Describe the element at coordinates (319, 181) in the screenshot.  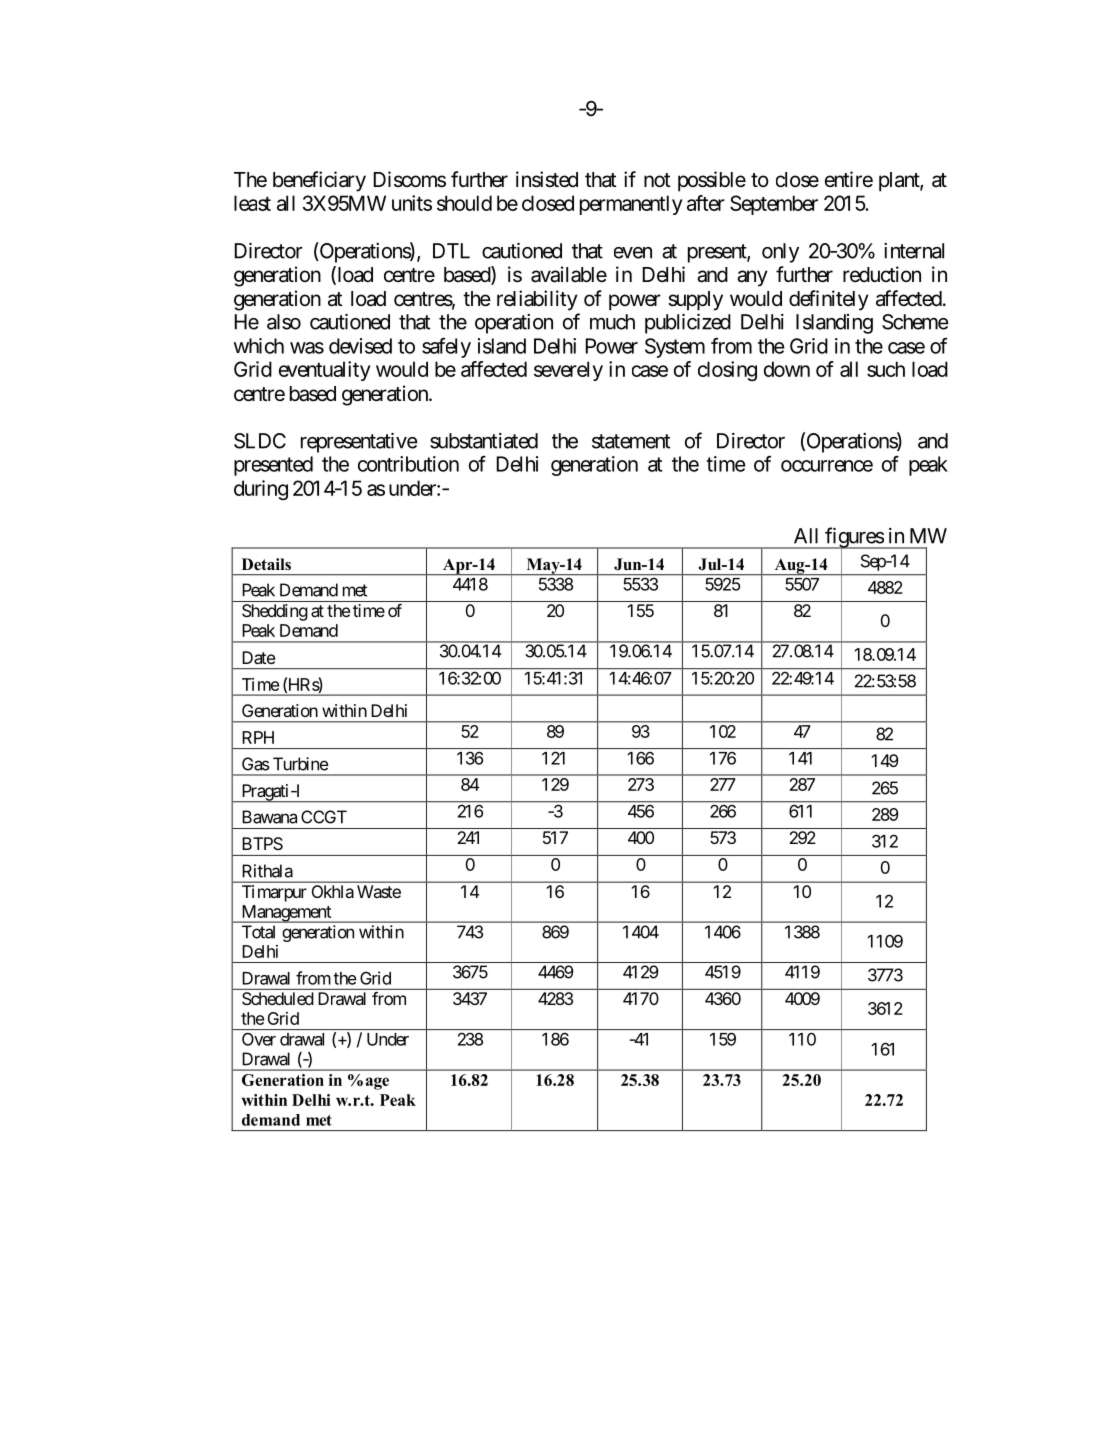
I see `beneficiary` at that location.
